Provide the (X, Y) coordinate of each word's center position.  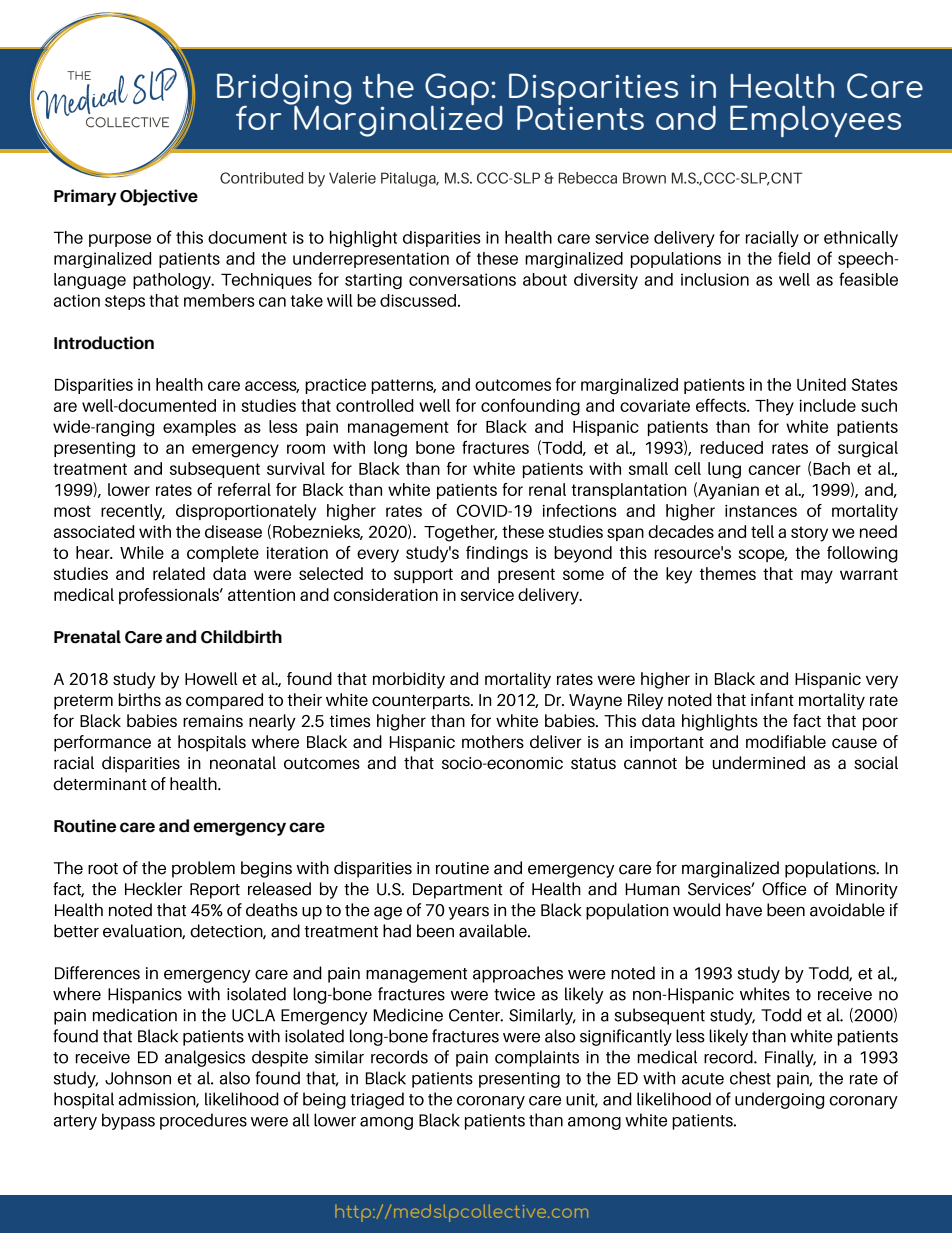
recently (133, 512)
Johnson (138, 1078)
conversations (462, 279)
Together (460, 533)
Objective (159, 197)
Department (458, 891)
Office (784, 889)
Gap (458, 90)
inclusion (715, 279)
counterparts (422, 702)
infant (772, 699)
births (140, 699)
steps (125, 302)
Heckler (153, 889)
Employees (815, 121)
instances (761, 510)
